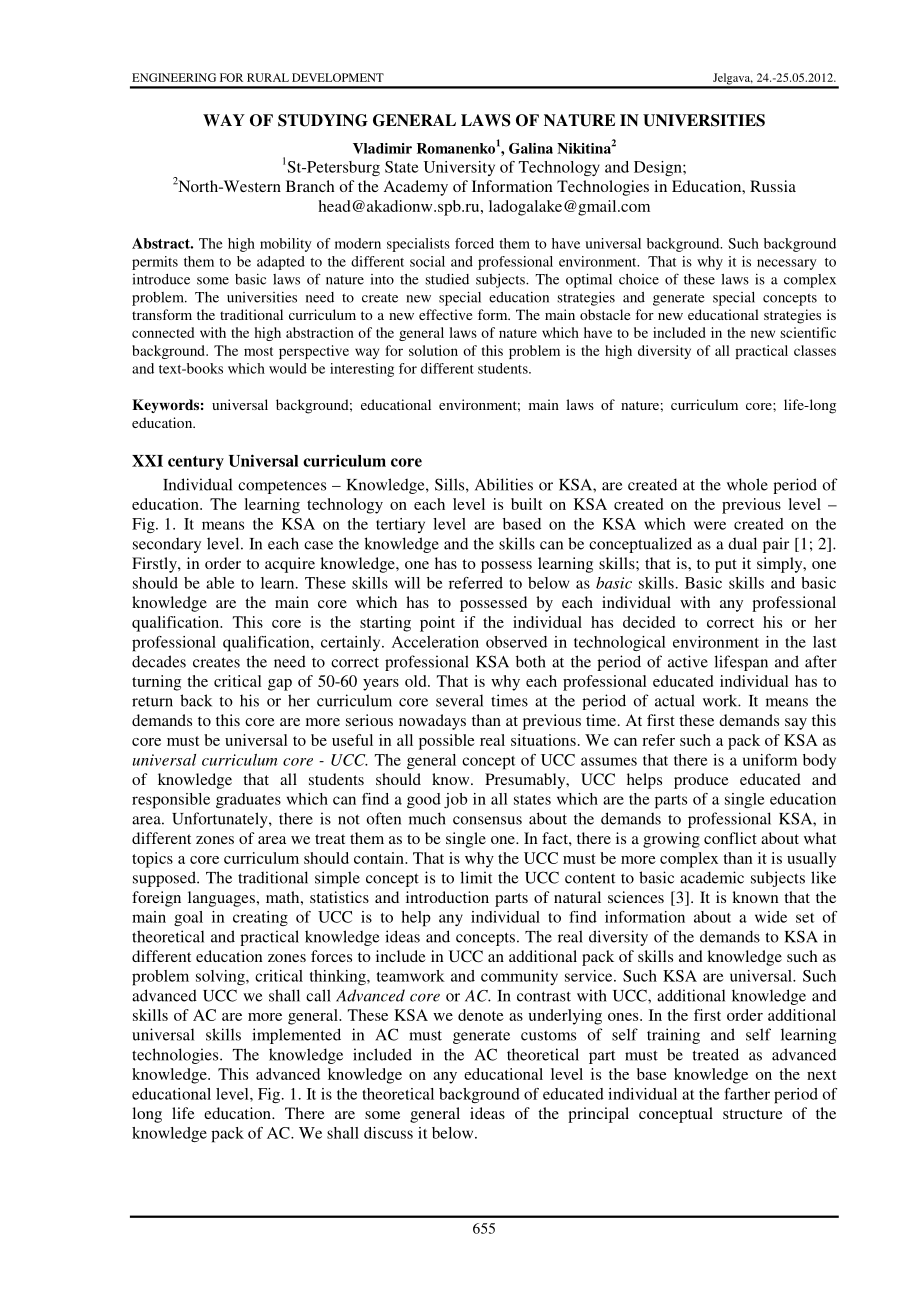  Describe the element at coordinates (747, 484) in the document. I see `whole` at that location.
